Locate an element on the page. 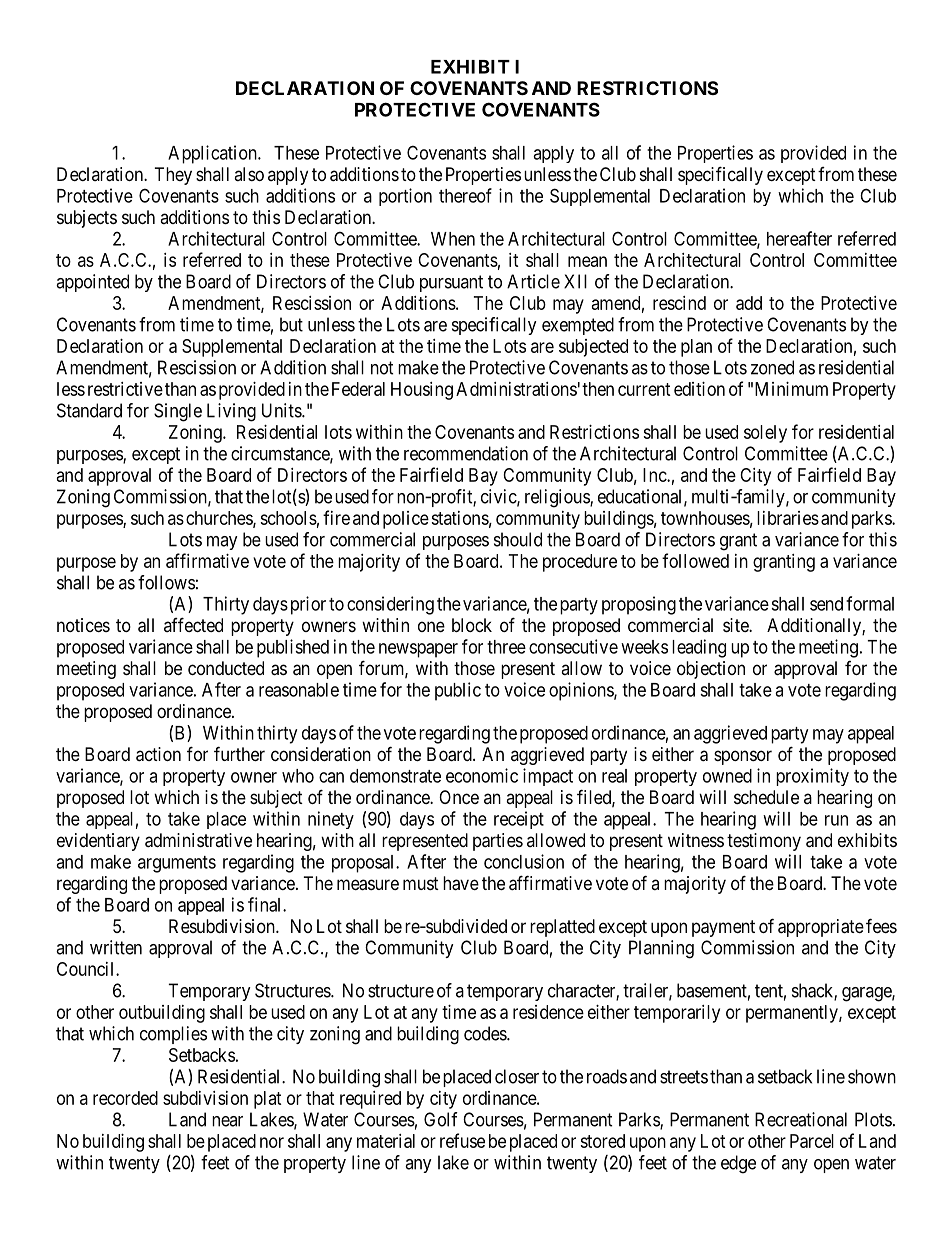 The image size is (952, 1233). refuse is located at coordinates (462, 1140).
